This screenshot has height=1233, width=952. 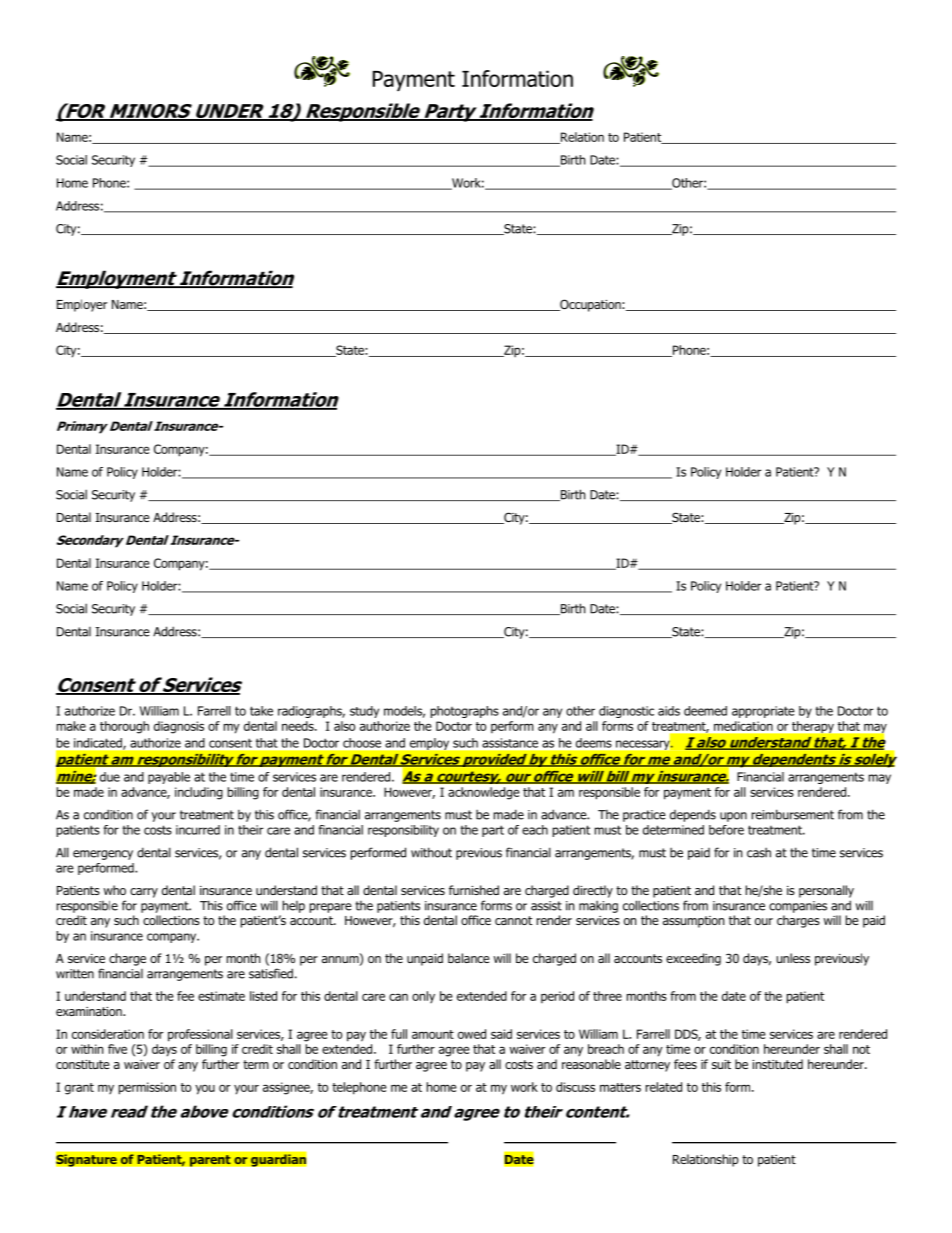 What do you see at coordinates (575, 1087) in the screenshot?
I see `discuss` at bounding box center [575, 1087].
